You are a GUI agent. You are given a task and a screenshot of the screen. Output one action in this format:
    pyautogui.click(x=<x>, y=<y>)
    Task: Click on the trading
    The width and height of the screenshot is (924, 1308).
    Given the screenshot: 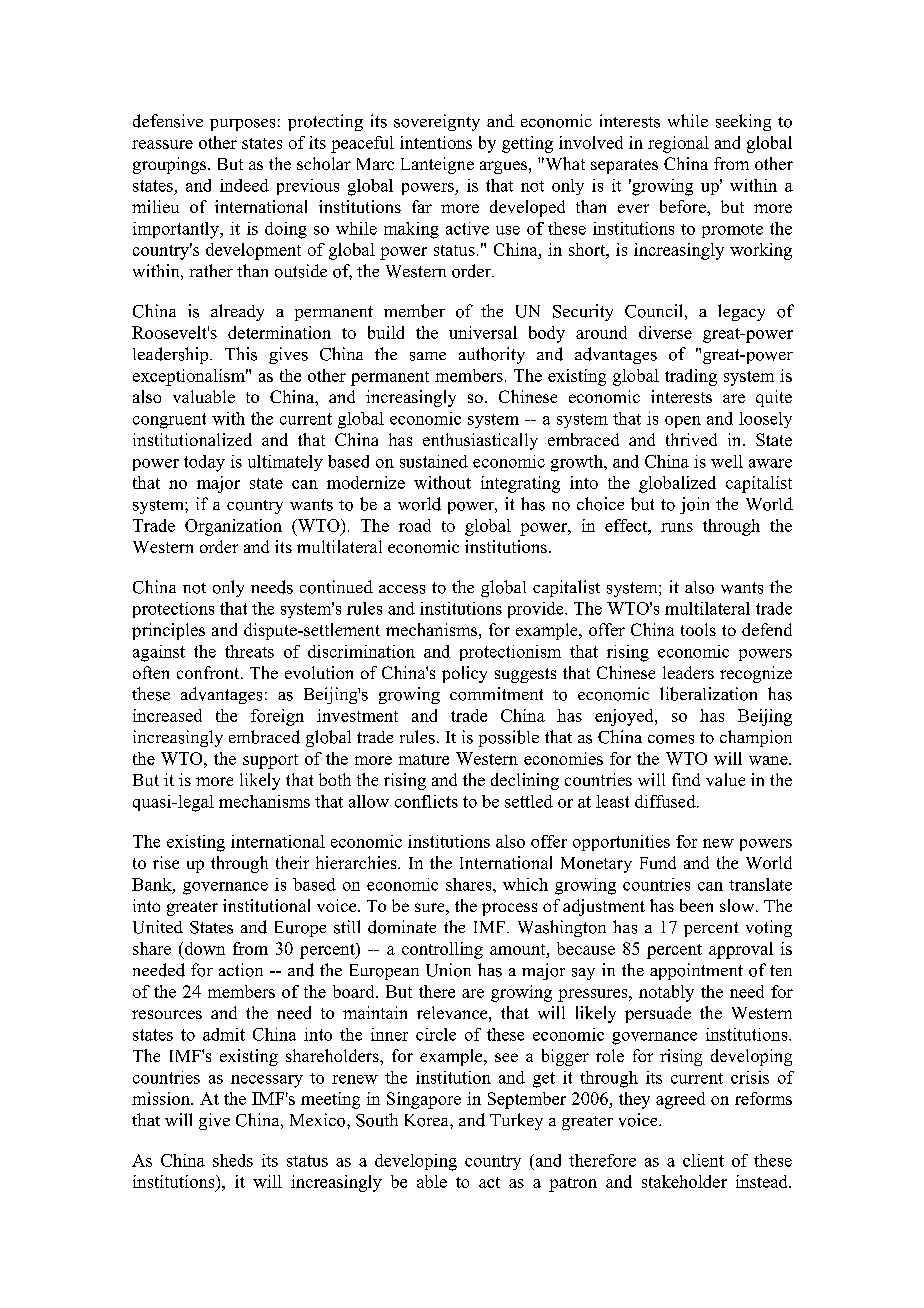 What is the action you would take?
    pyautogui.click(x=691, y=377)
